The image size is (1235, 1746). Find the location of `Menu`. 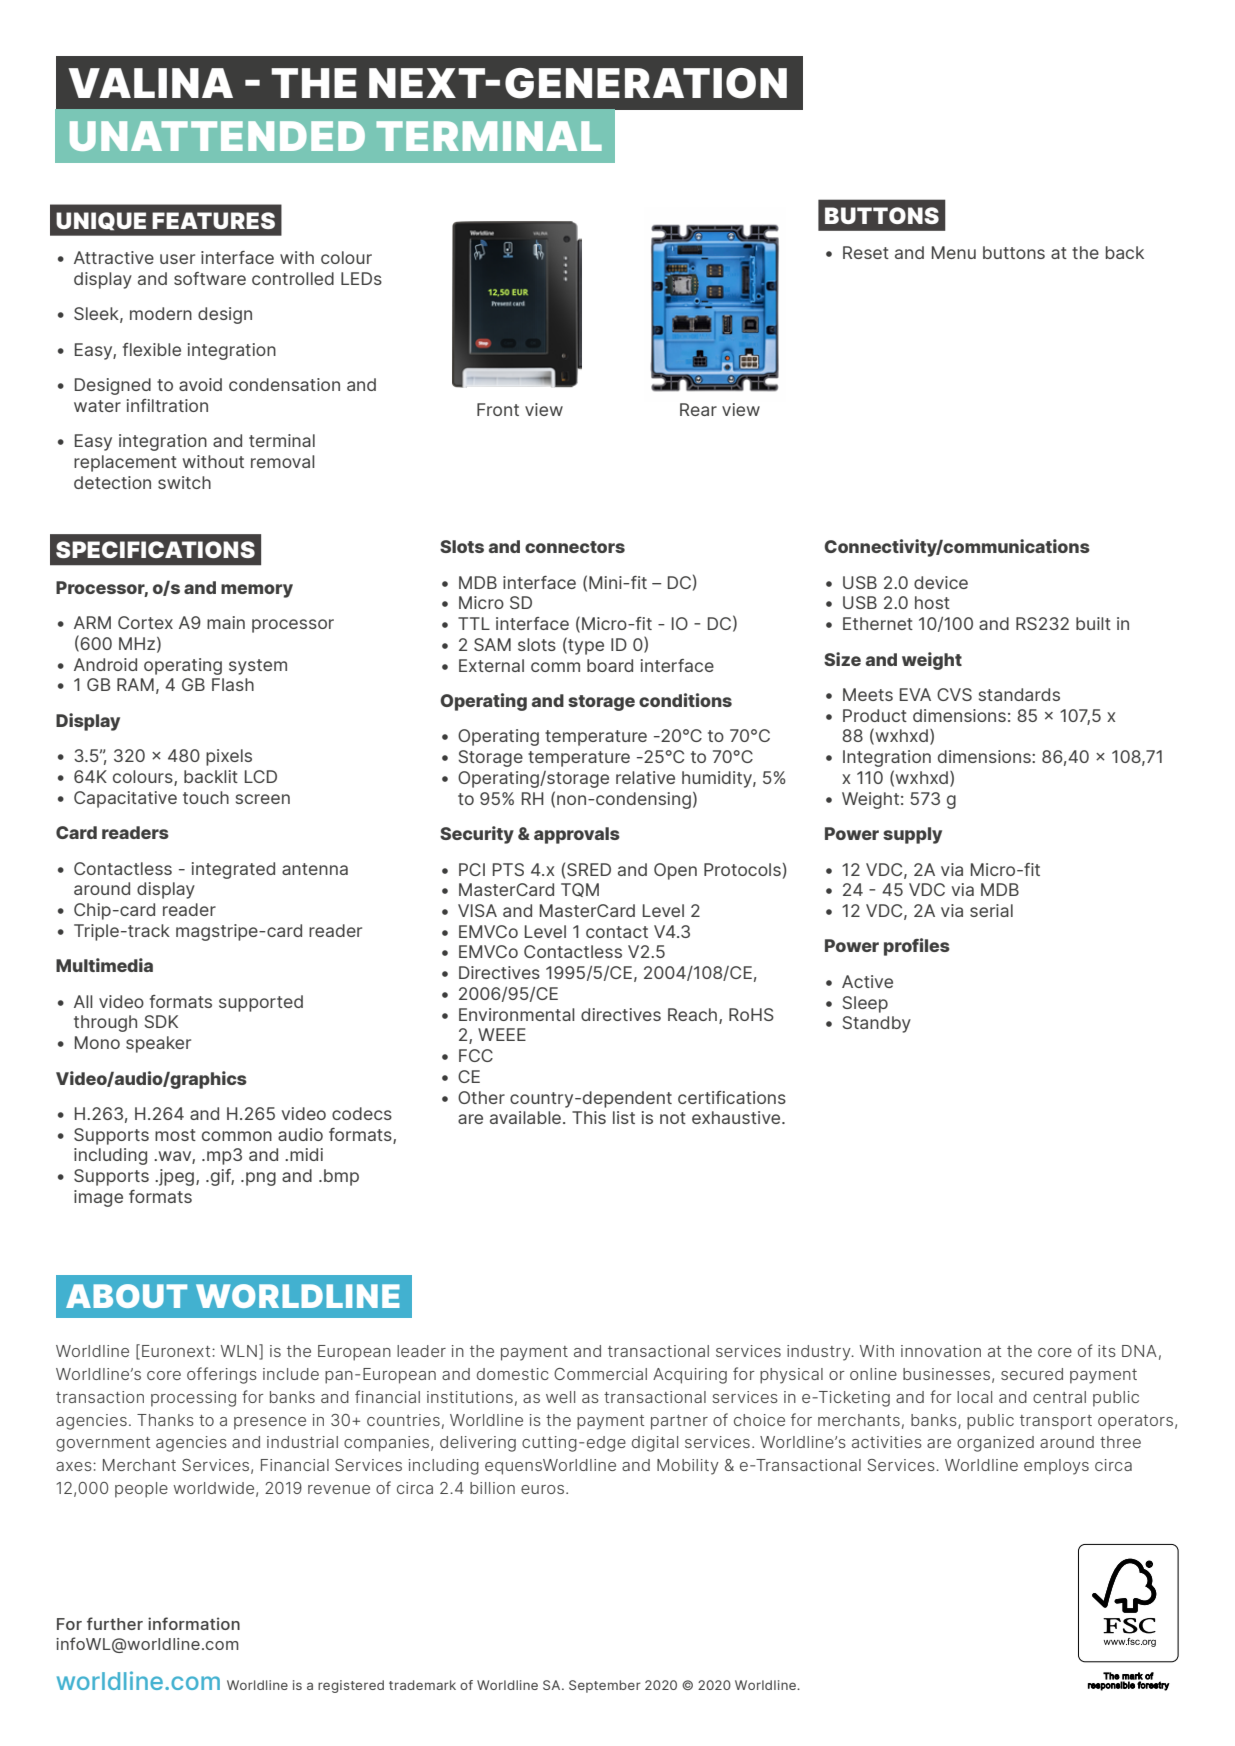

Menu is located at coordinates (954, 252).
